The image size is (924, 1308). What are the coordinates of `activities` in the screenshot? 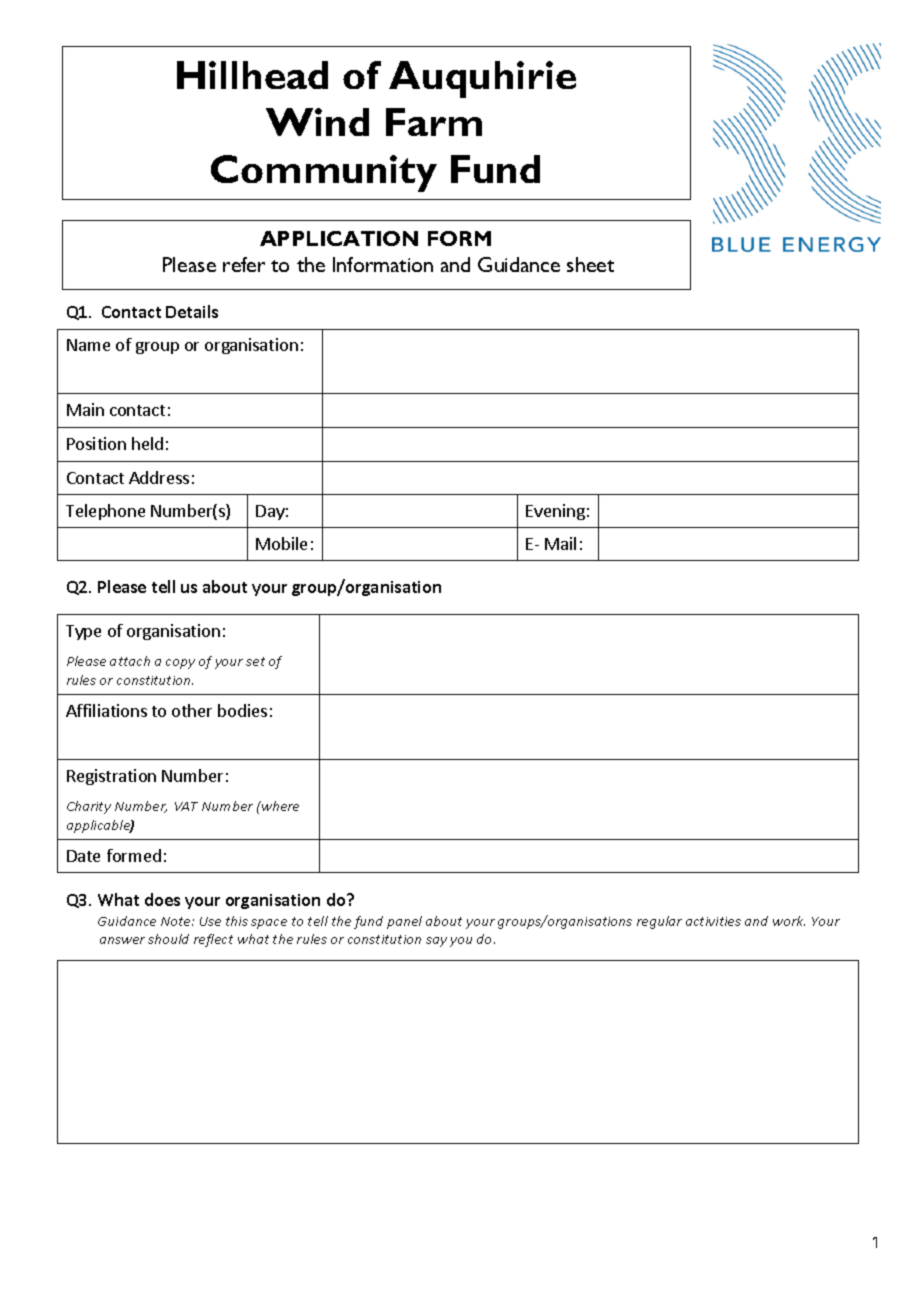 It's located at (713, 921).
